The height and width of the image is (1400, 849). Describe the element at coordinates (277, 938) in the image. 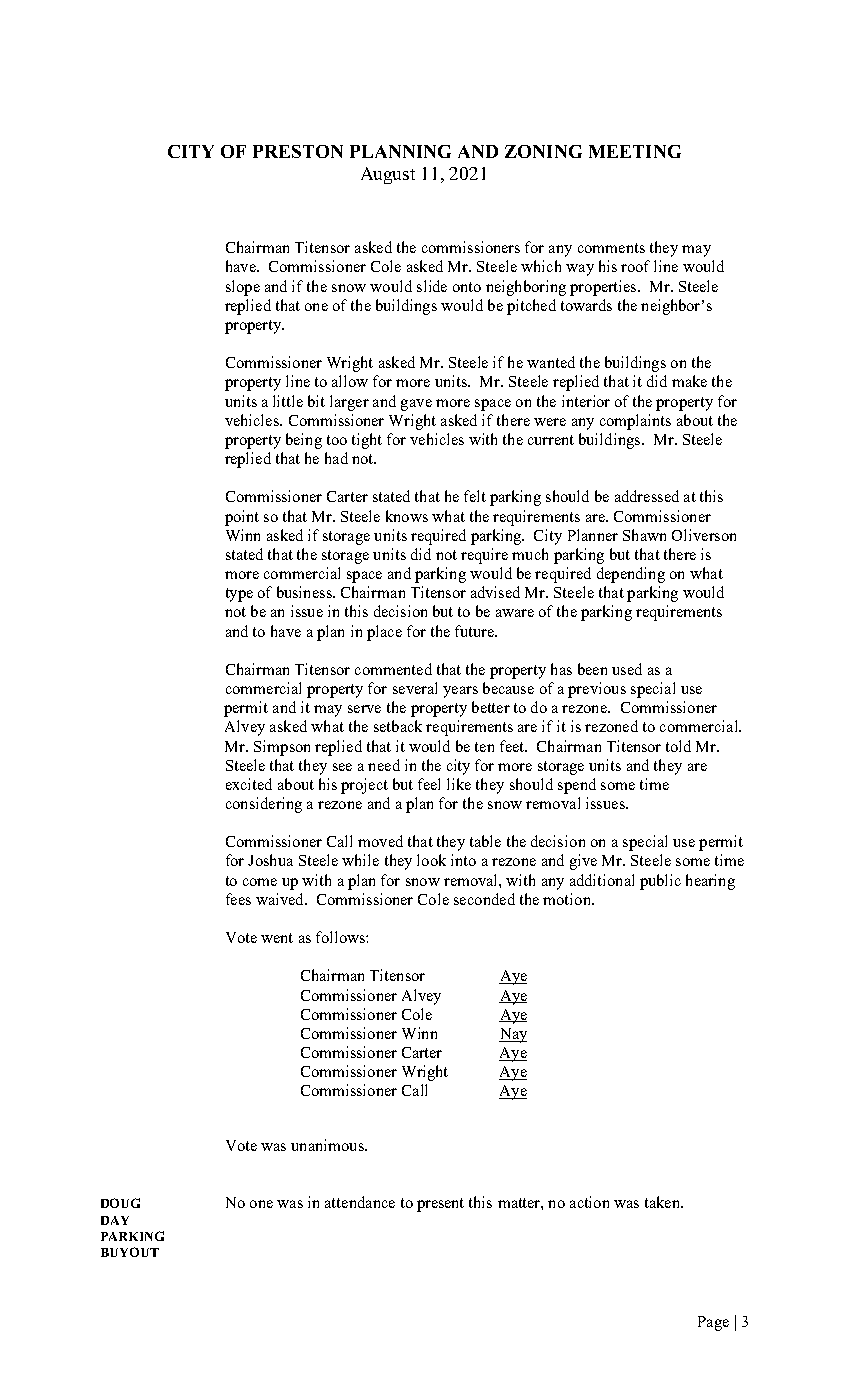

I see `went` at that location.
